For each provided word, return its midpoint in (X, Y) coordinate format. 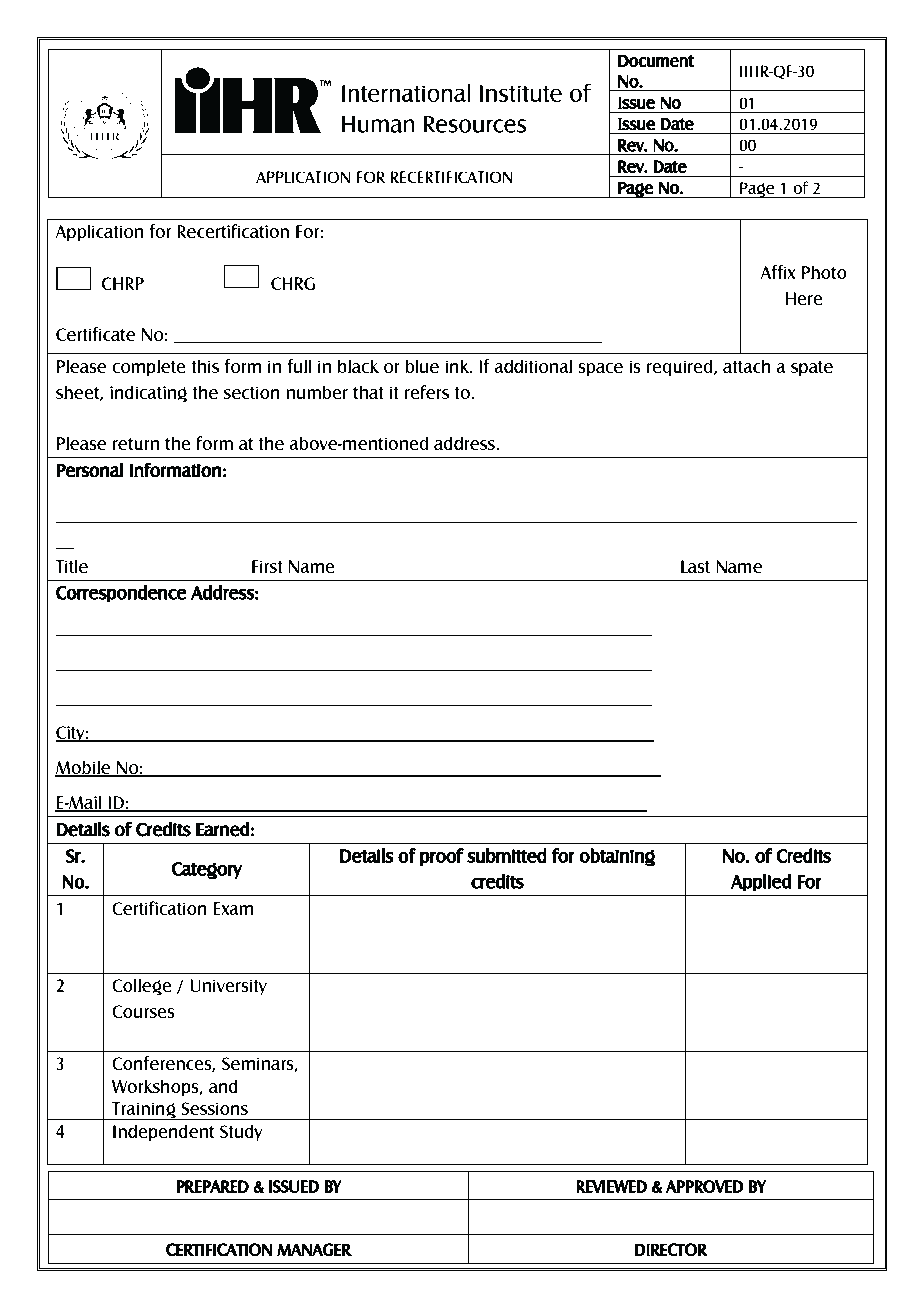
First (267, 566)
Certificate (95, 334)
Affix (778, 272)
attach (747, 366)
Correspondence (121, 594)
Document (656, 61)
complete (149, 367)
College (142, 987)
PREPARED (212, 1186)
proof (442, 857)
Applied (761, 883)
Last (695, 566)
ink (458, 366)
